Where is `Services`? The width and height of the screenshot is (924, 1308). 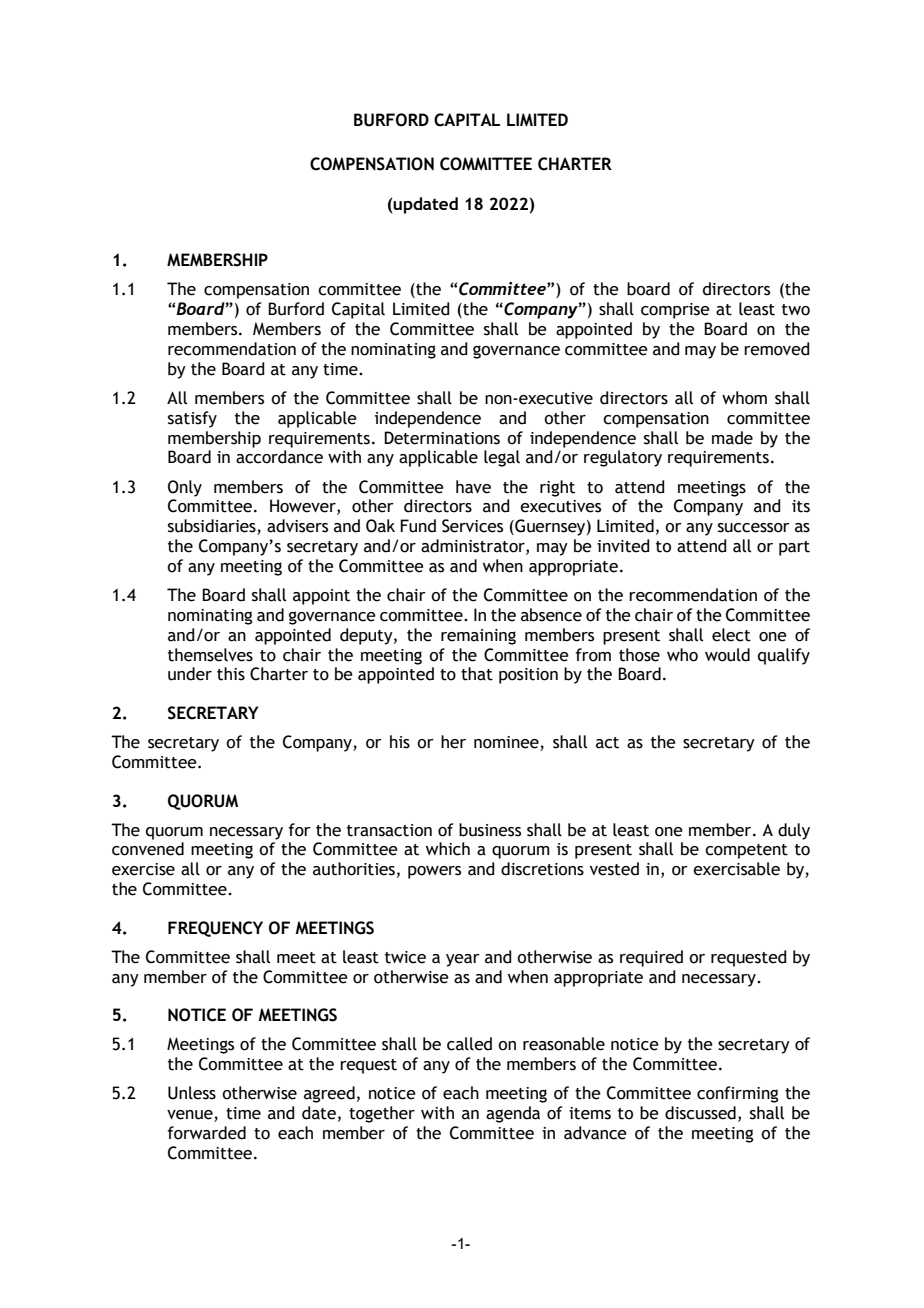
Services is located at coordinates (472, 526).
